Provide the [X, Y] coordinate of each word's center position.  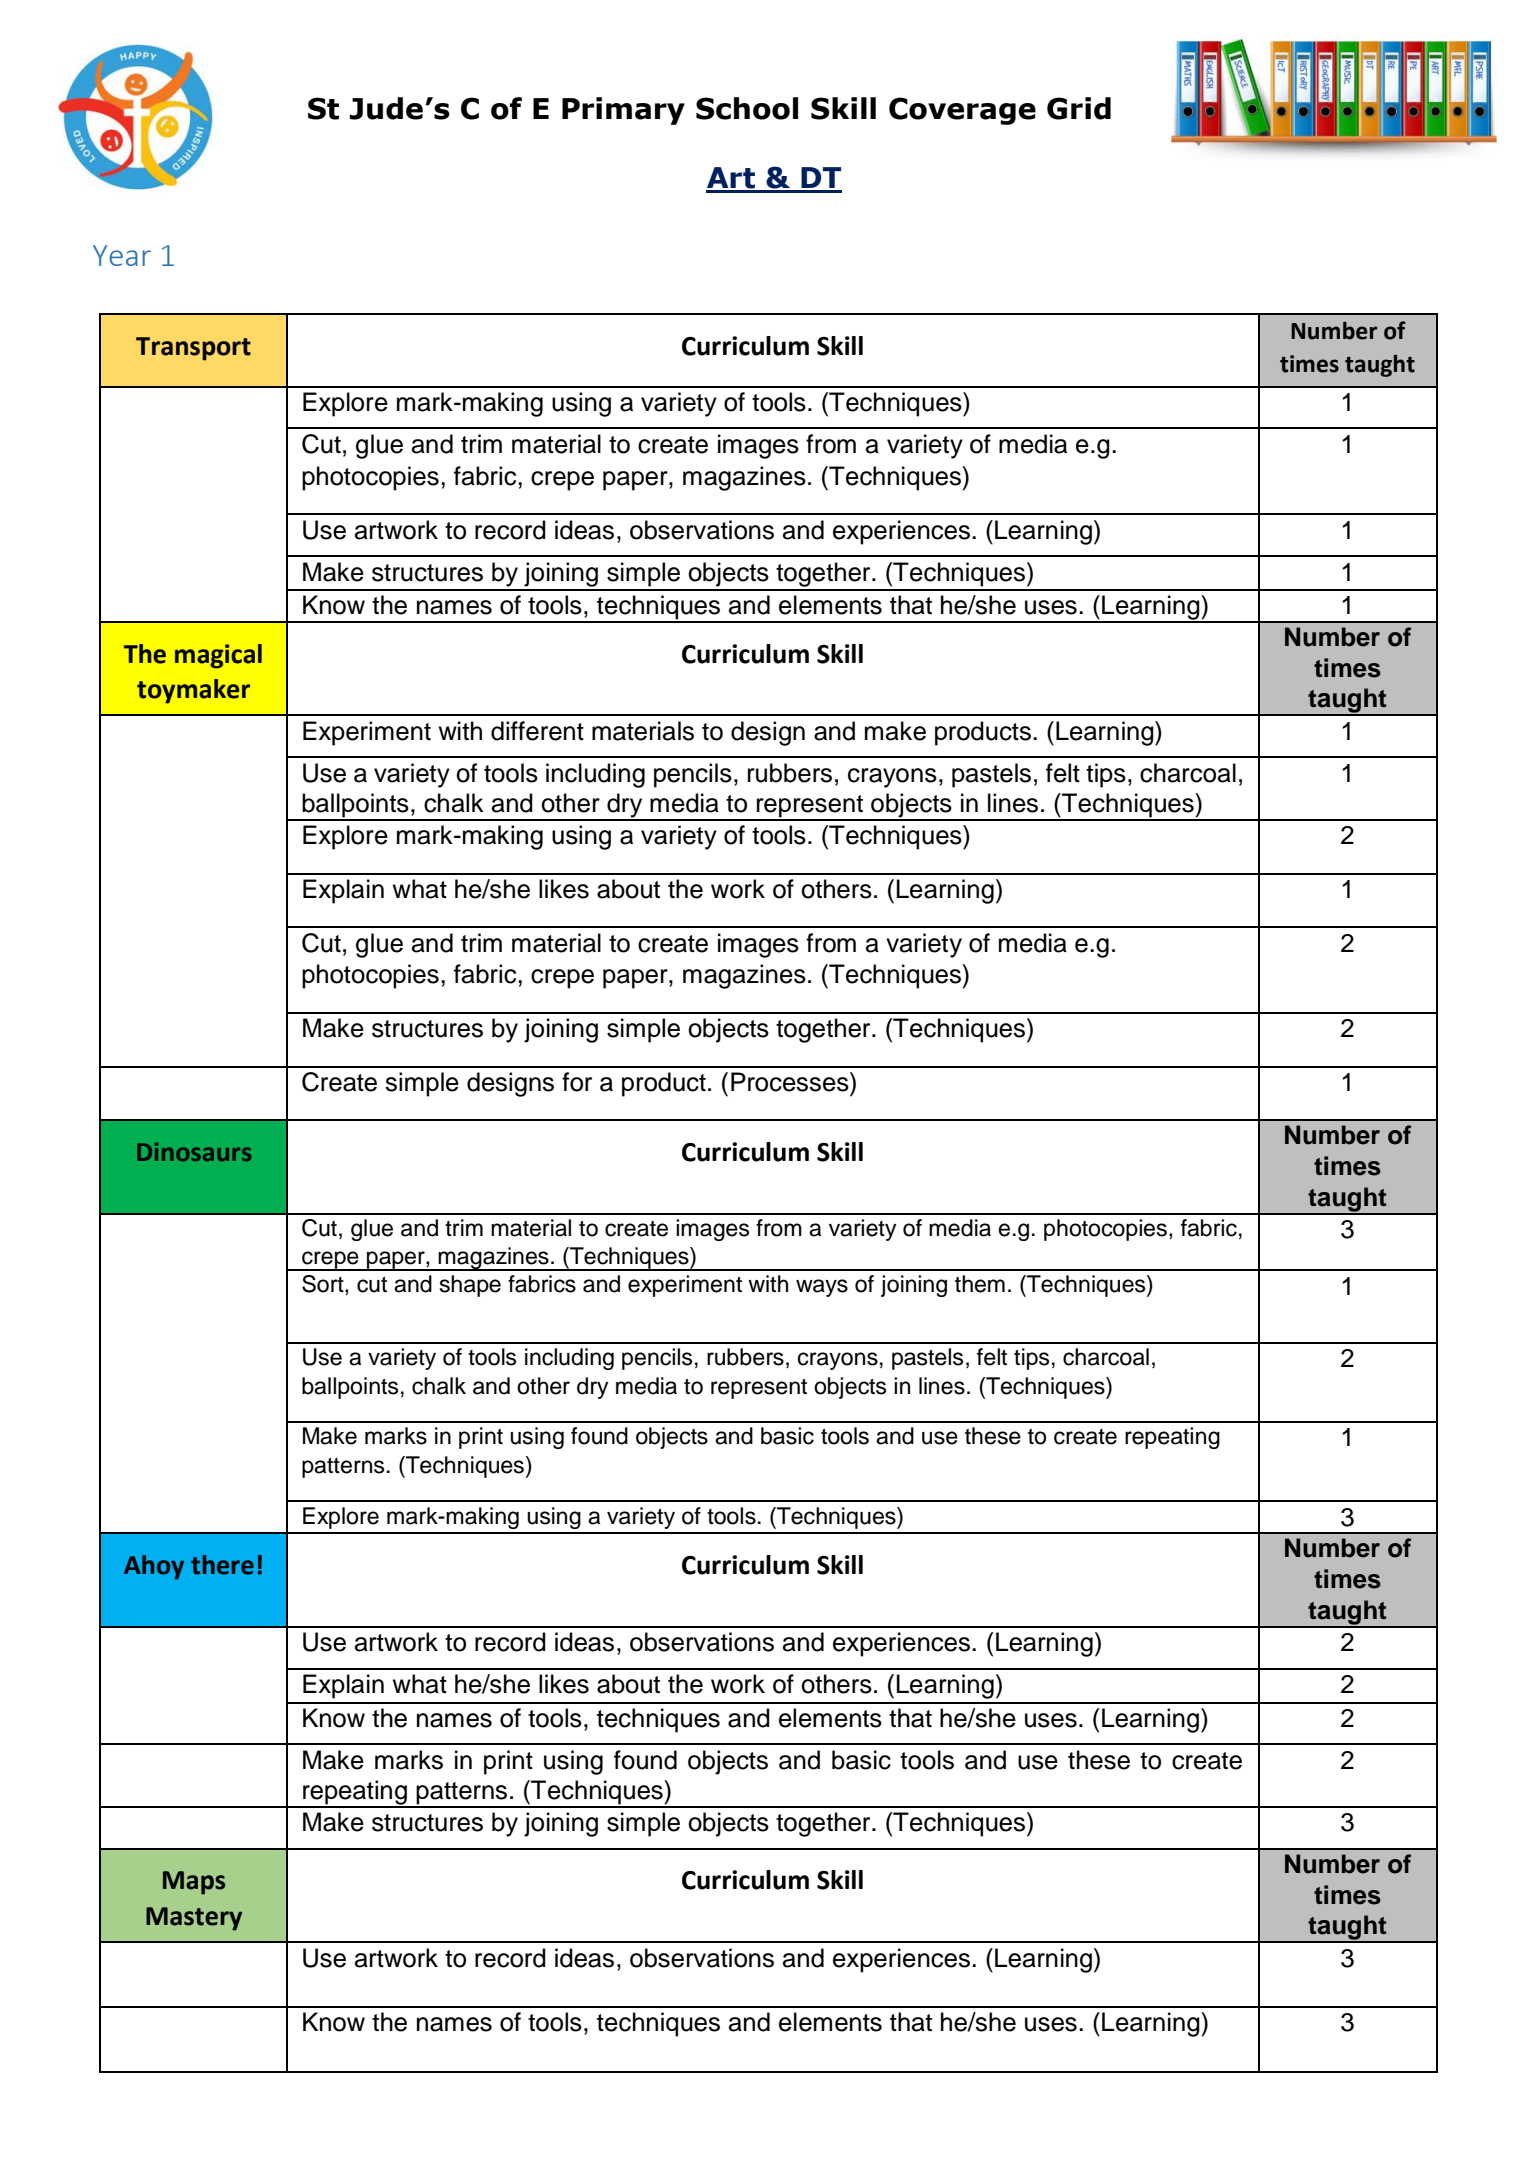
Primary [623, 111]
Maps [194, 1883]
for [577, 1082]
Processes [791, 1082]
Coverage [962, 111]
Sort [324, 1285]
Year [122, 255]
